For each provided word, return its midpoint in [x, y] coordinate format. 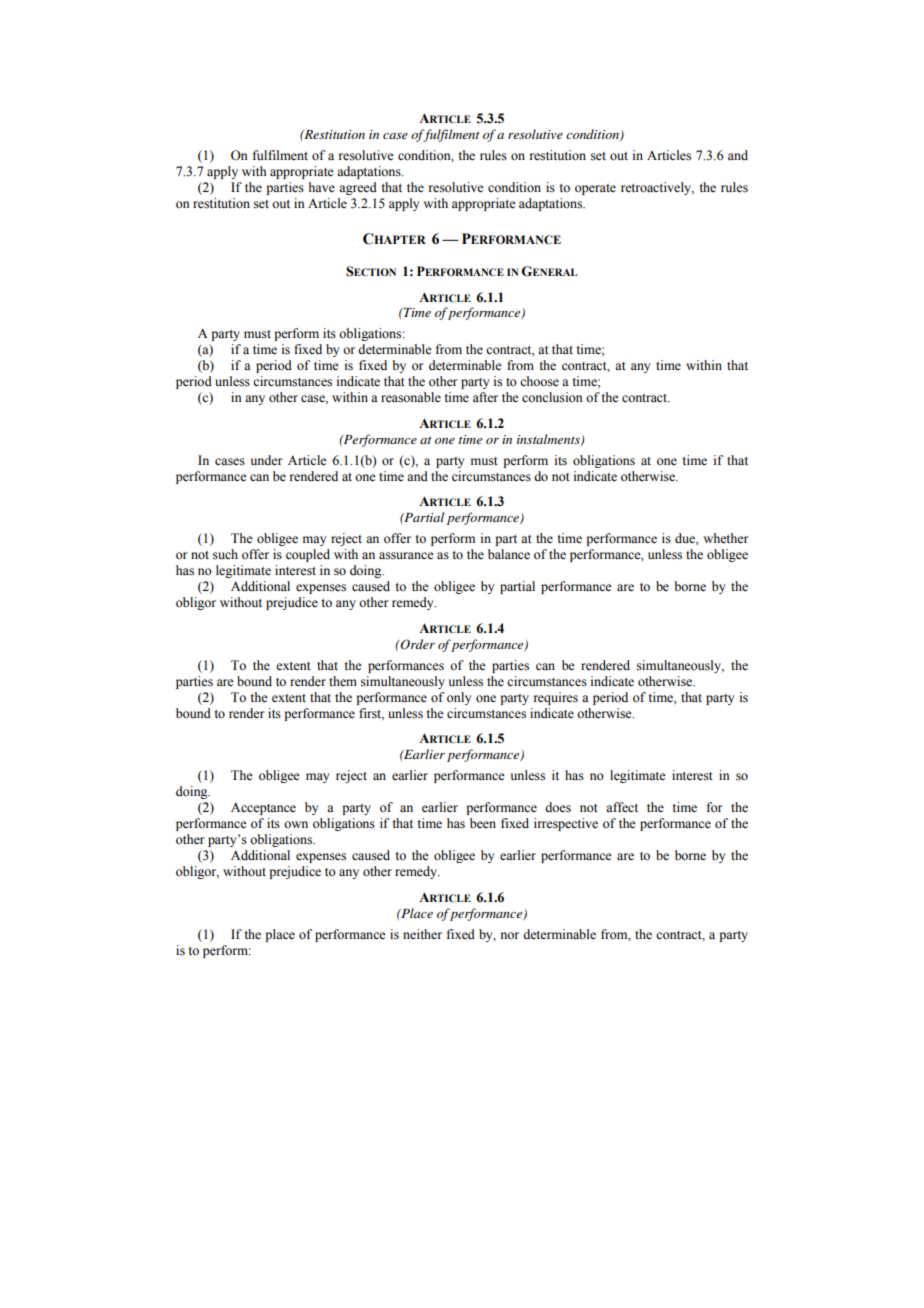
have [322, 187]
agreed [358, 188]
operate [595, 189]
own [296, 825]
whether [725, 538]
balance [509, 554]
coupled [308, 555]
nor [510, 936]
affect [622, 807]
